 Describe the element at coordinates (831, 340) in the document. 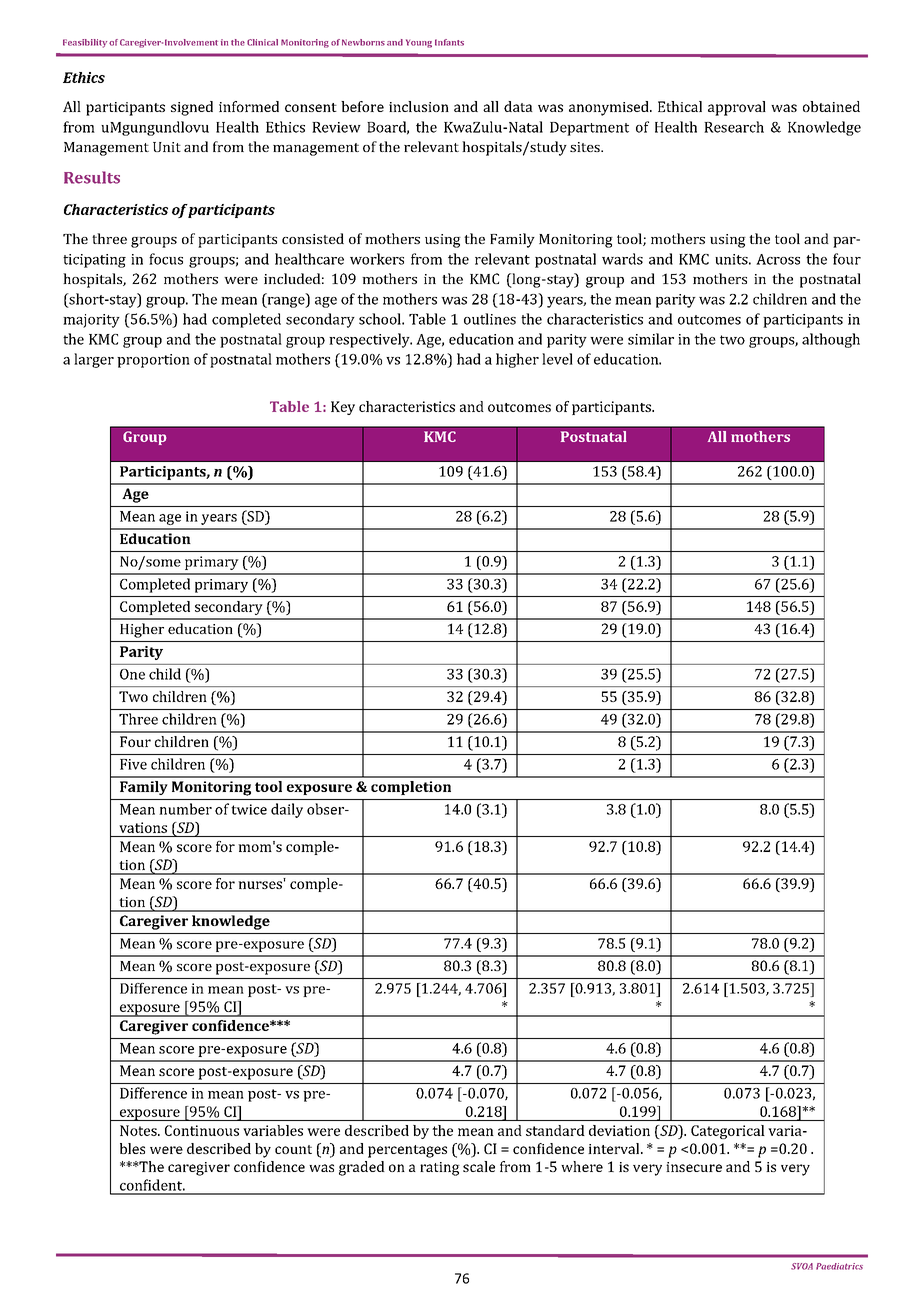

I see `although` at that location.
